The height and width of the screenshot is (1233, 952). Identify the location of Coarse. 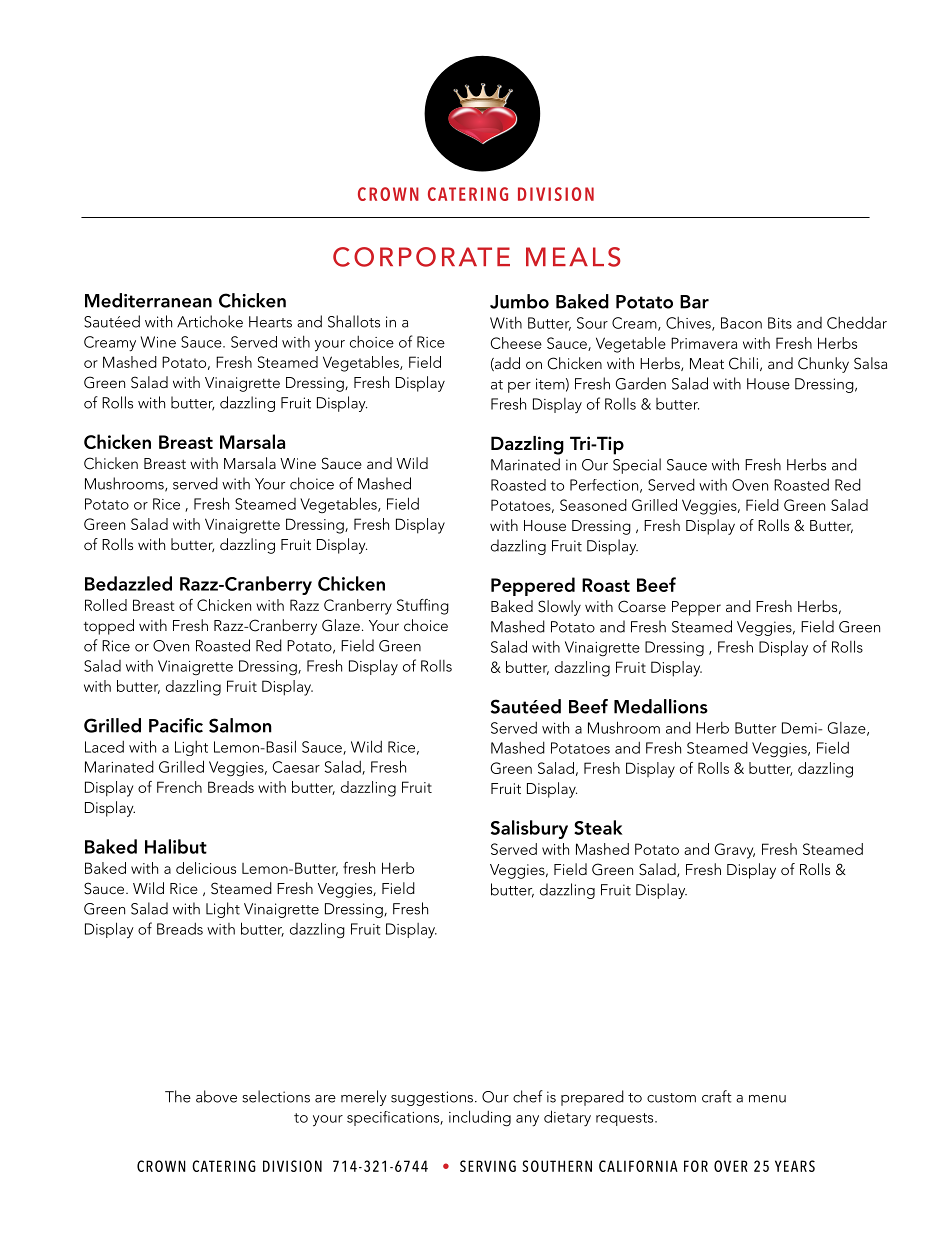
(642, 606).
